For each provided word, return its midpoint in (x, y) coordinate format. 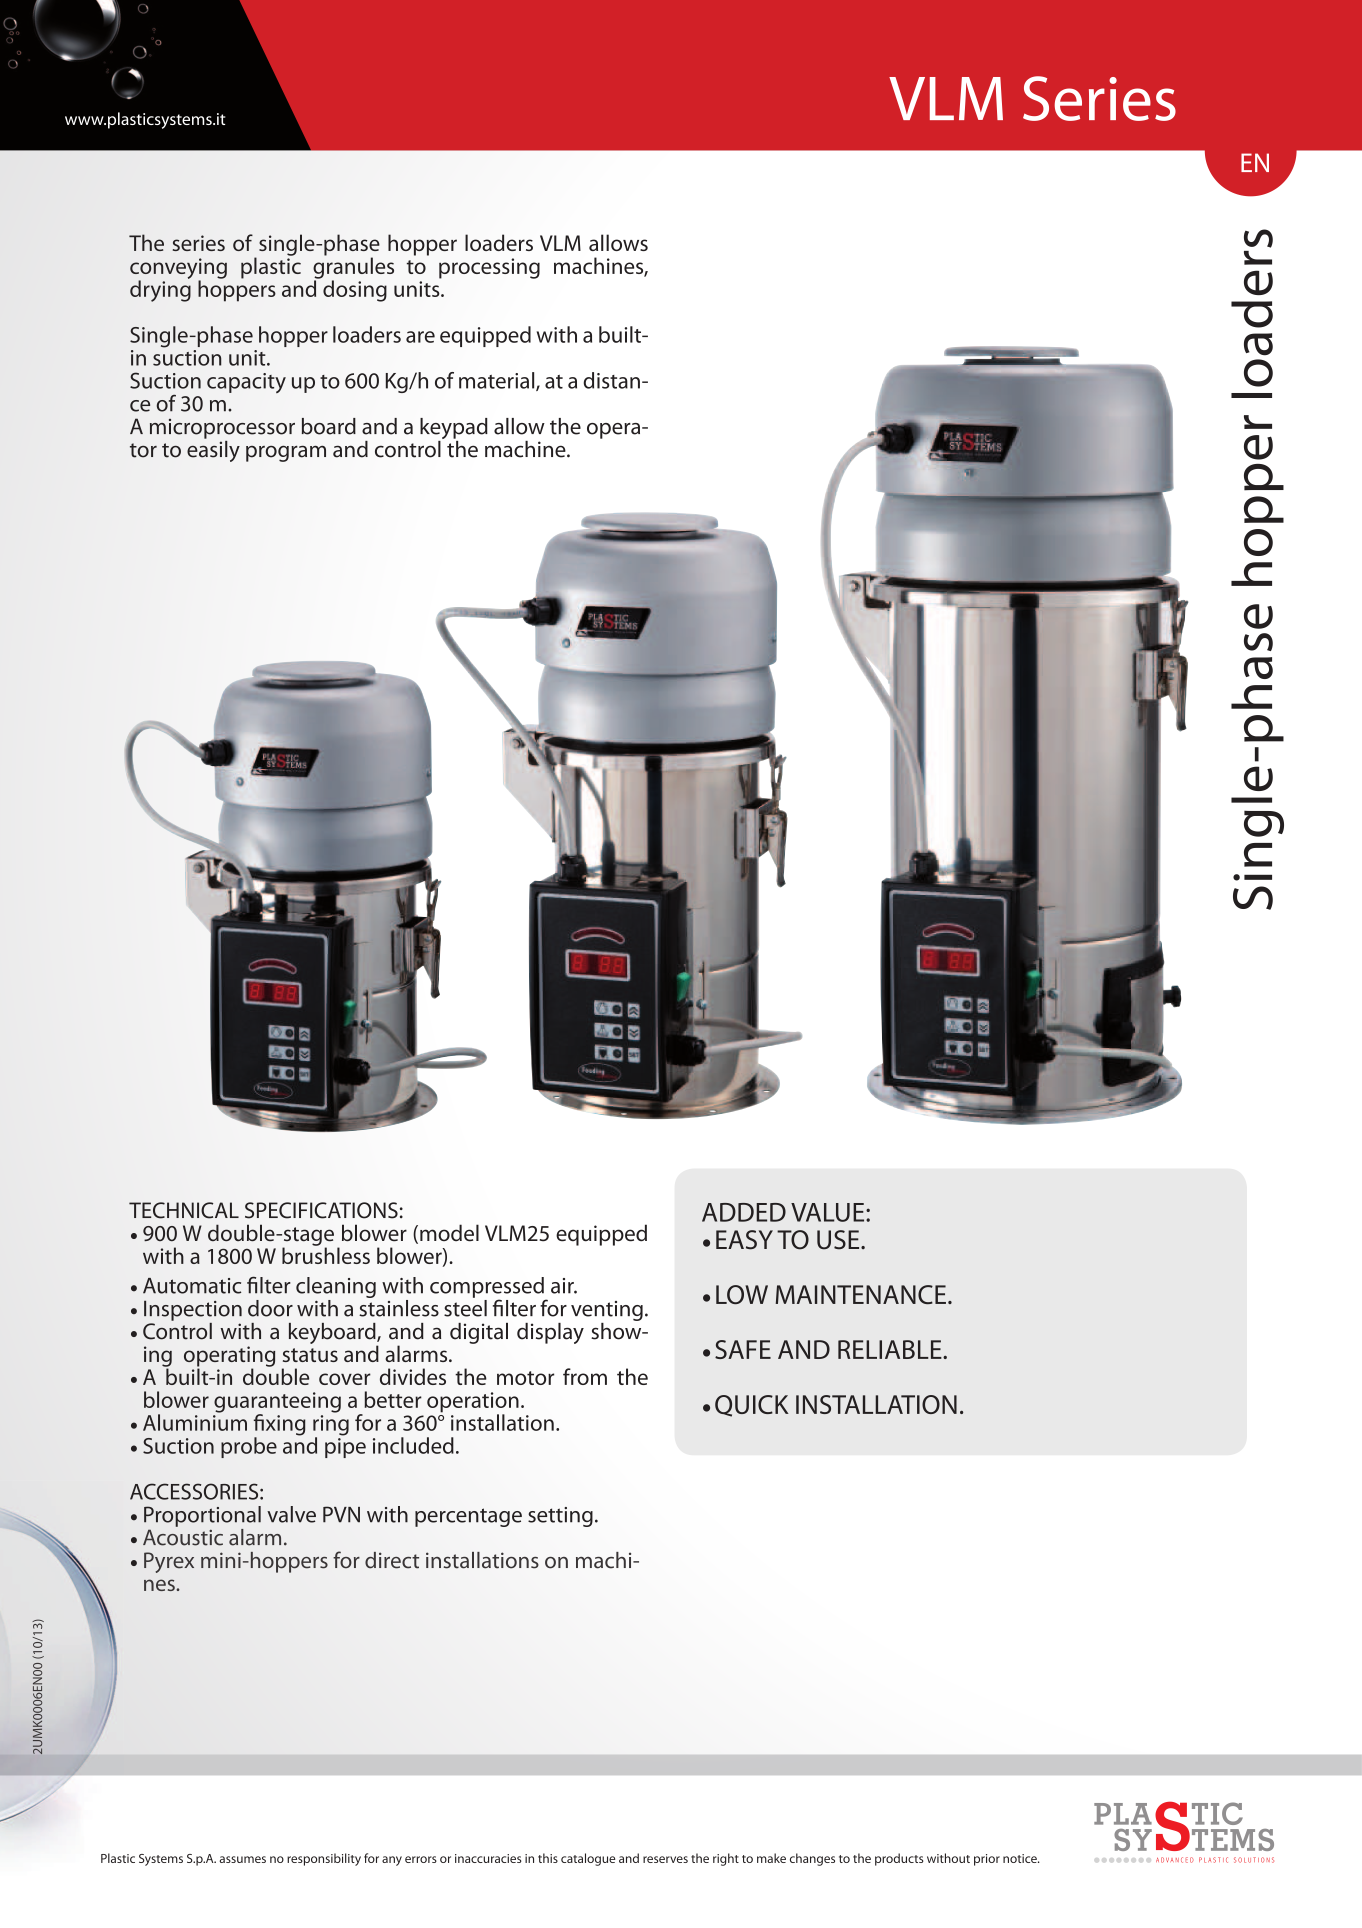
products (899, 1859)
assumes (242, 1859)
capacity (246, 383)
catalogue (588, 1859)
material (498, 381)
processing (489, 268)
